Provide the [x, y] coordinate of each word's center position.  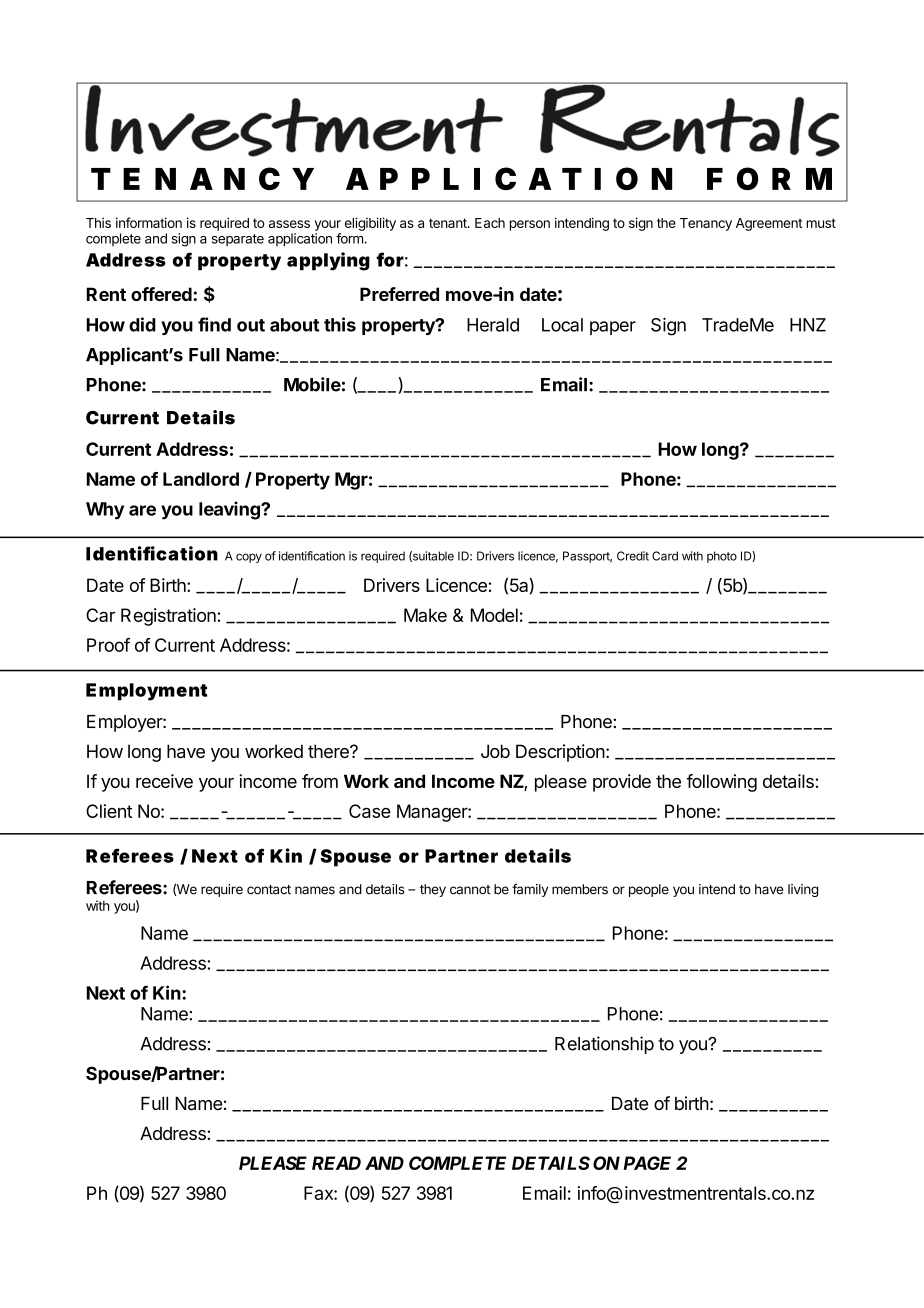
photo [722, 557]
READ [336, 1163]
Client [109, 811]
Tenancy [706, 224]
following [721, 783]
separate [238, 240]
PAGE [647, 1163]
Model [494, 615]
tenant [449, 223]
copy [249, 558]
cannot [470, 890]
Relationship [604, 1045]
